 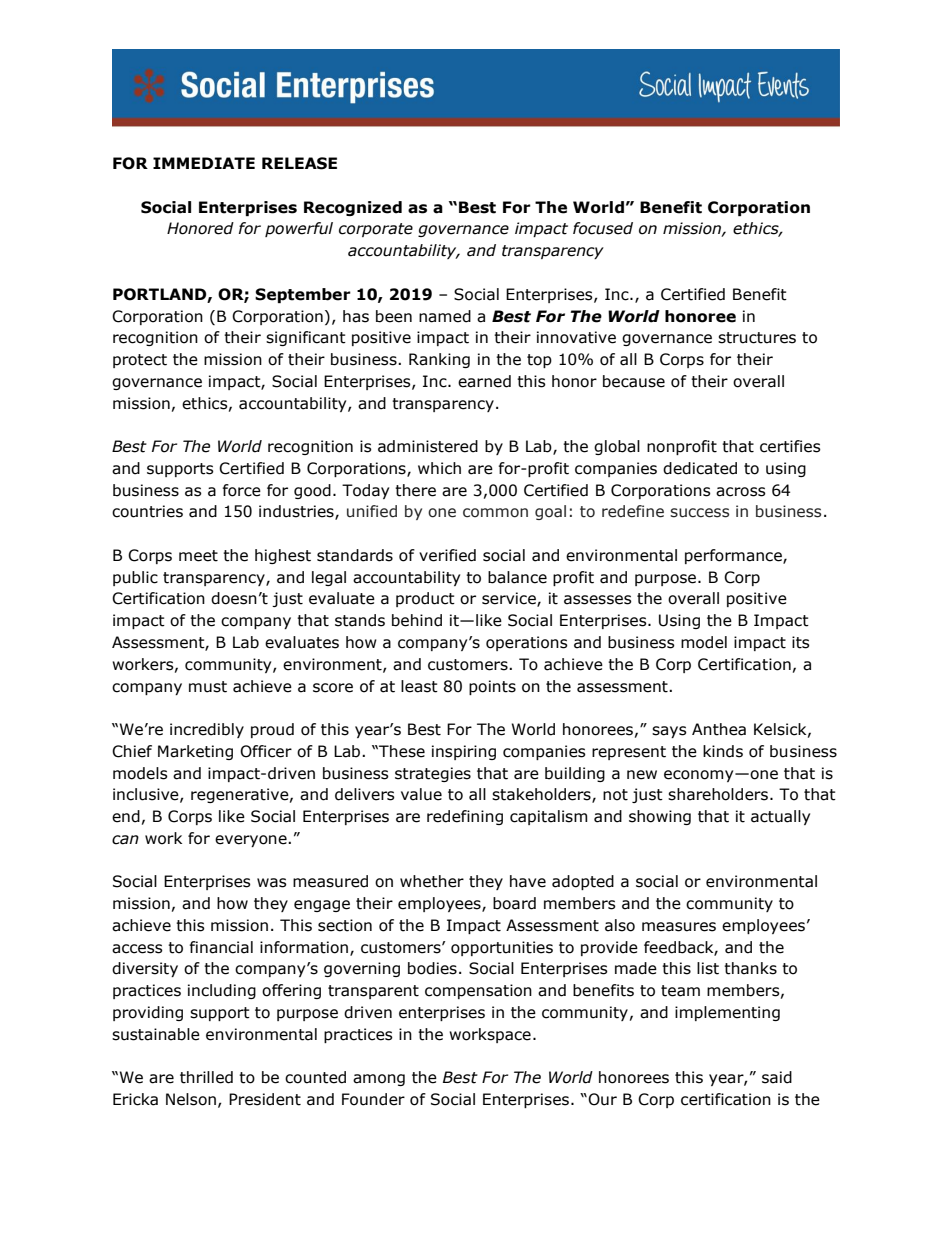 I want to click on which, so click(x=439, y=468).
